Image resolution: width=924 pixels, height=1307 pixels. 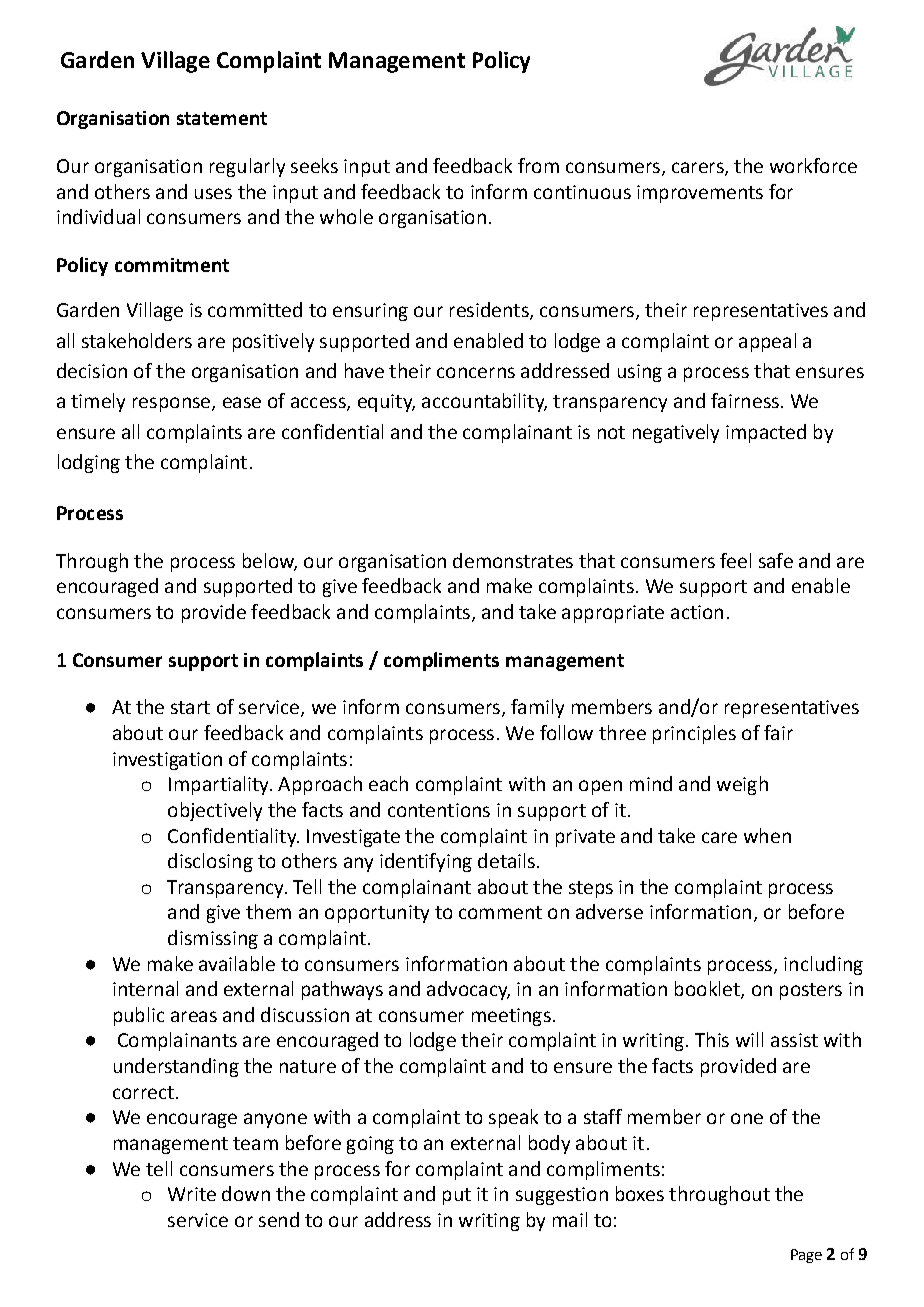 What do you see at coordinates (89, 463) in the page?
I see `lodging` at bounding box center [89, 463].
